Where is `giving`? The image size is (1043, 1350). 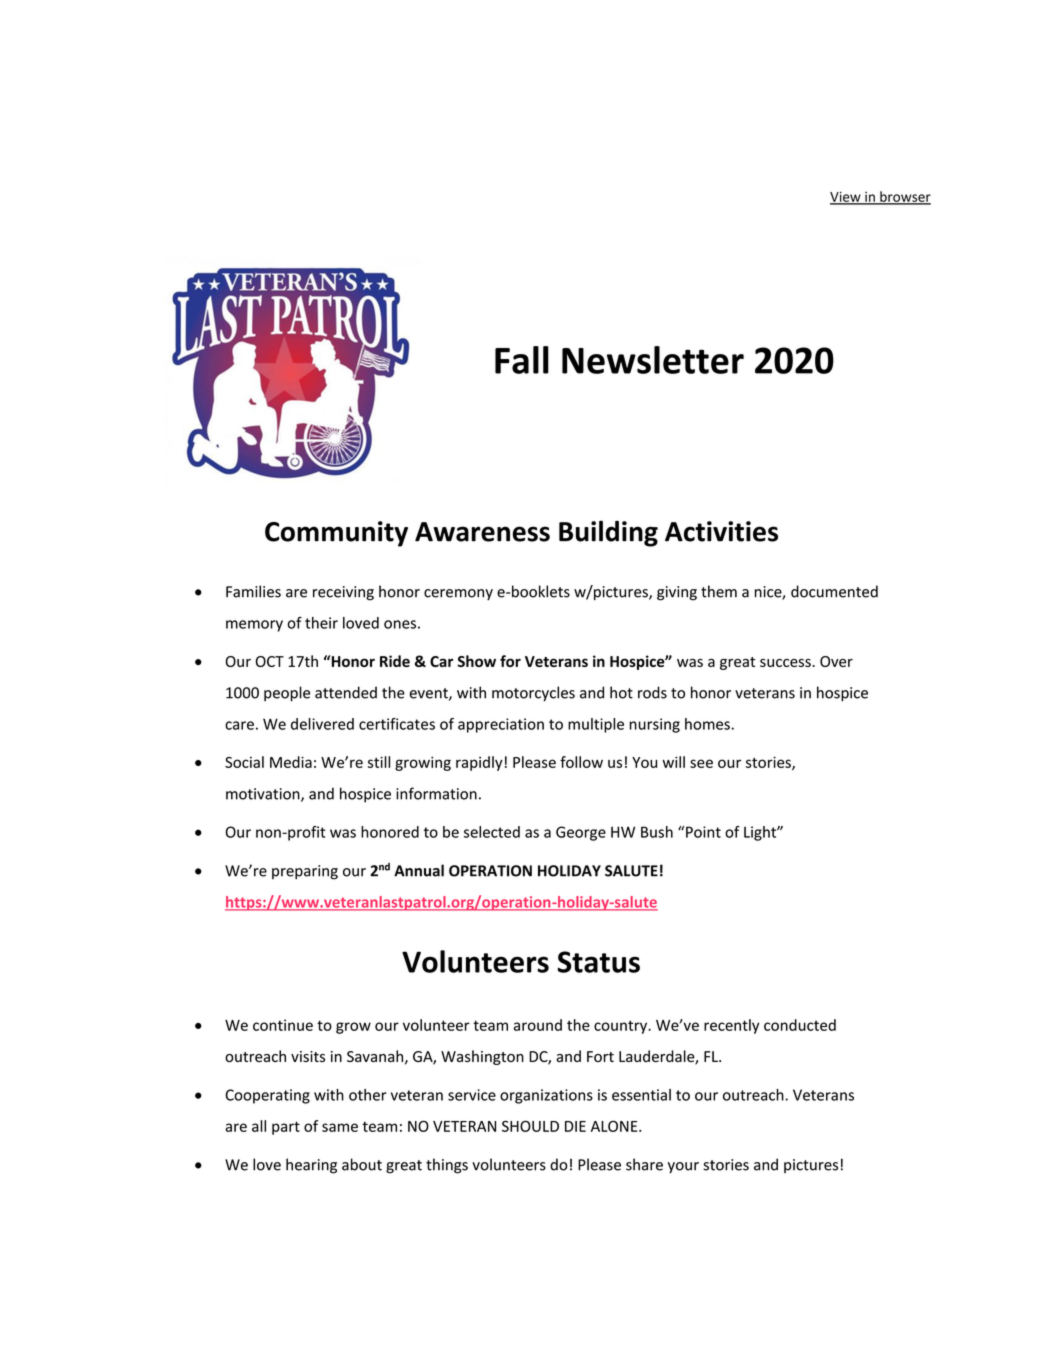 giving is located at coordinates (677, 593).
